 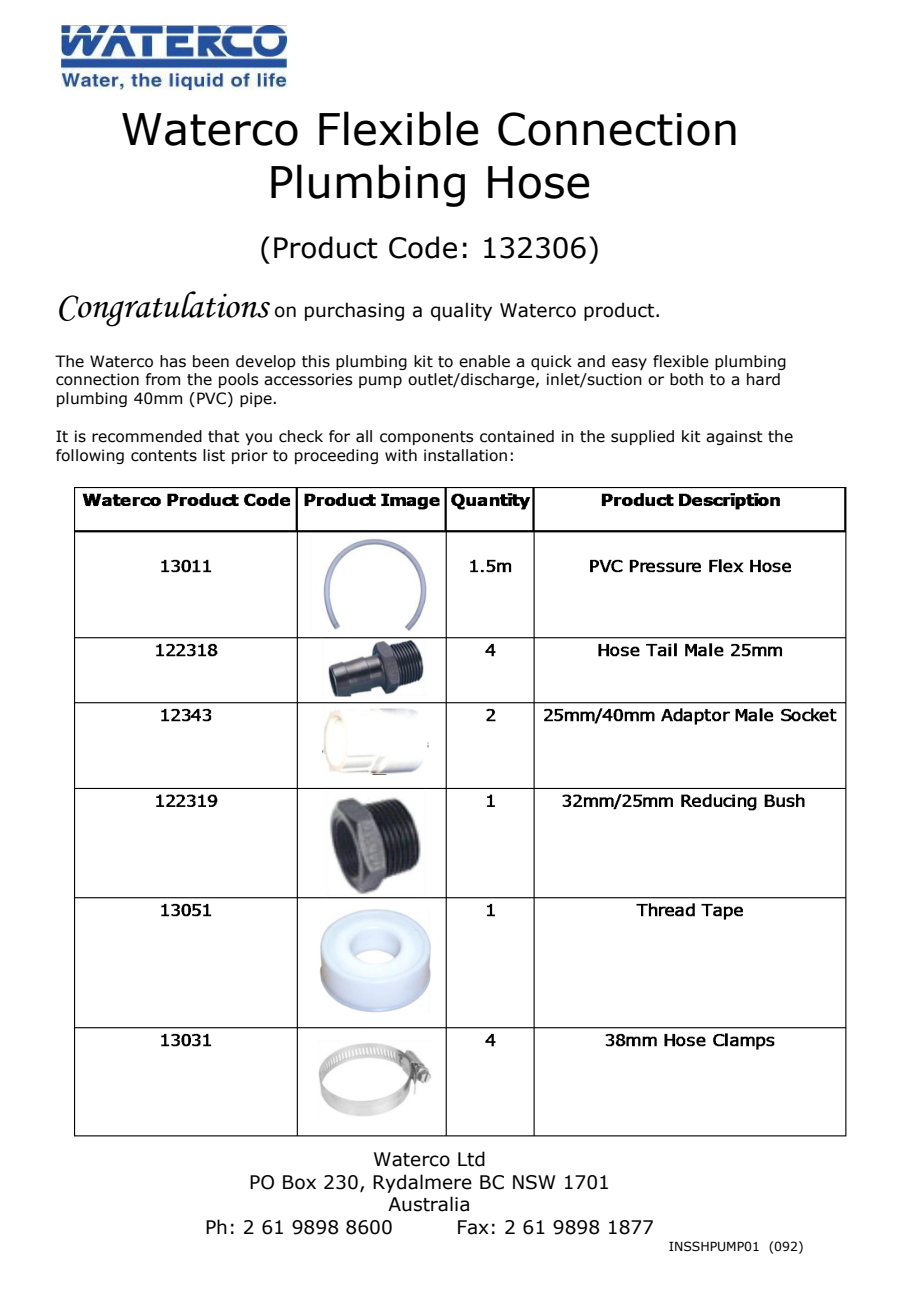 I want to click on supplied, so click(x=642, y=437).
